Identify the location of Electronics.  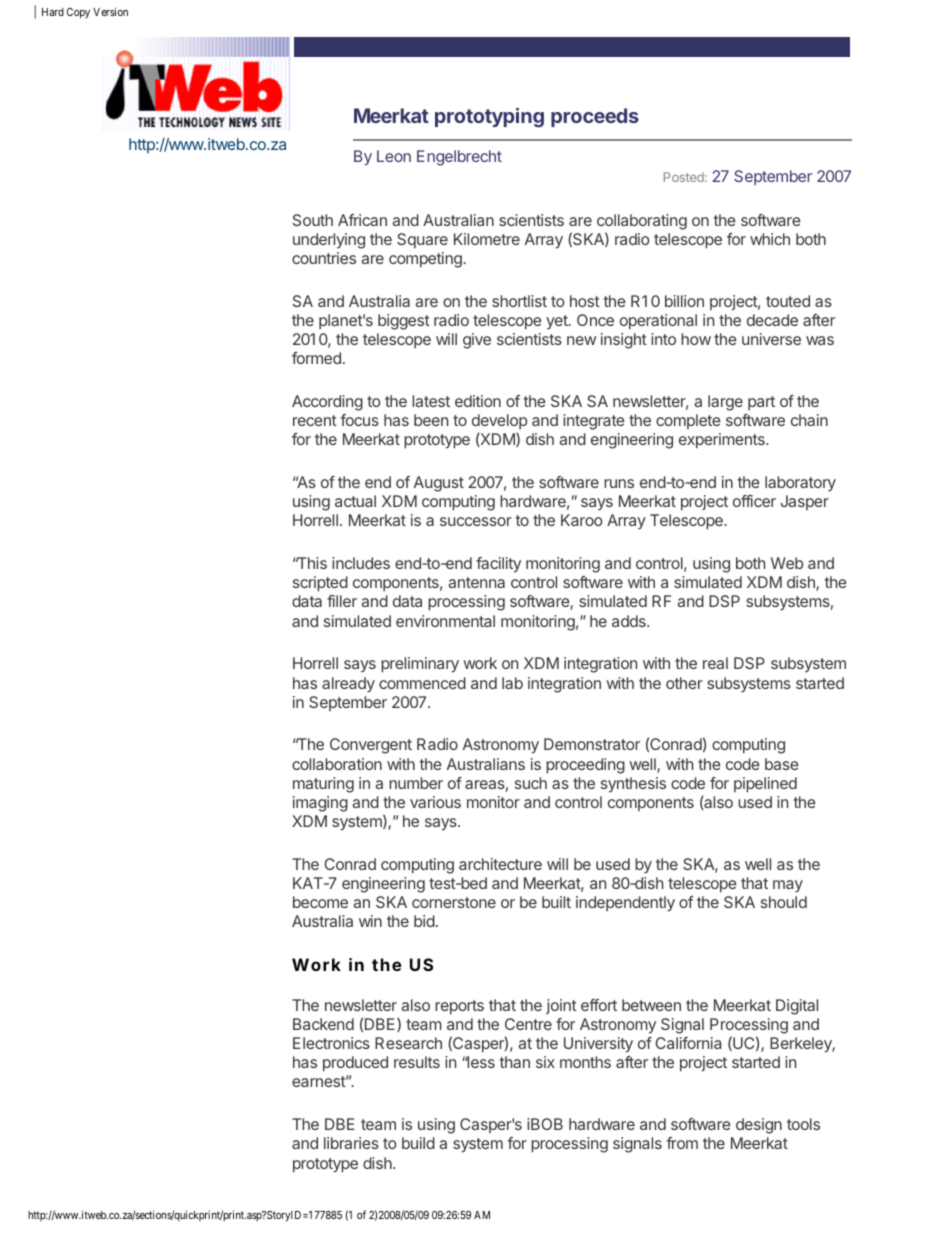
(331, 1043).
